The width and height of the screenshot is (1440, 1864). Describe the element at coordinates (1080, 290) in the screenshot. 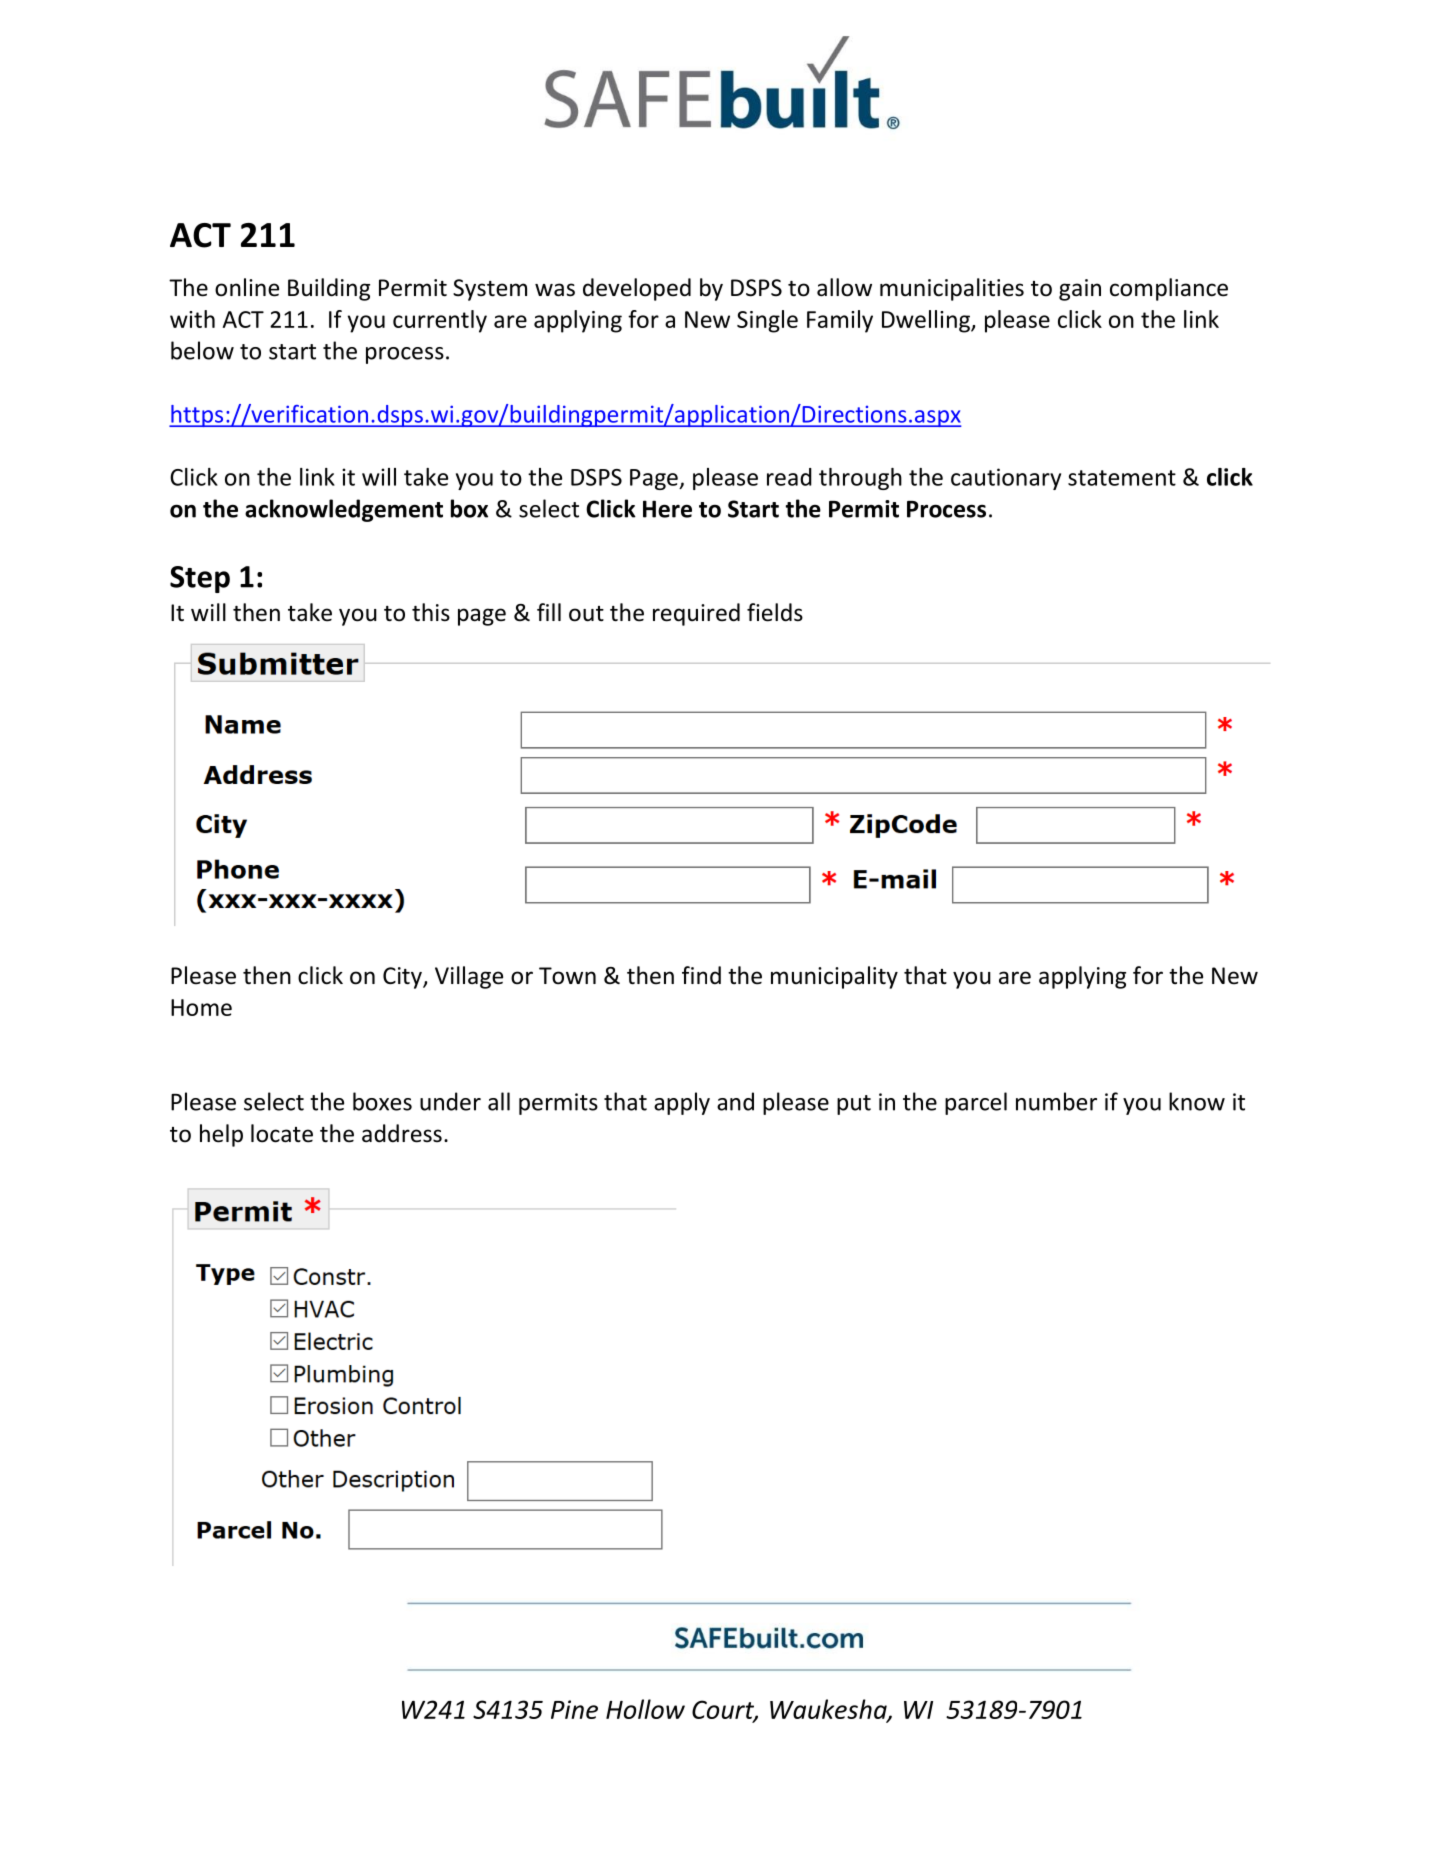

I see `gain` at that location.
